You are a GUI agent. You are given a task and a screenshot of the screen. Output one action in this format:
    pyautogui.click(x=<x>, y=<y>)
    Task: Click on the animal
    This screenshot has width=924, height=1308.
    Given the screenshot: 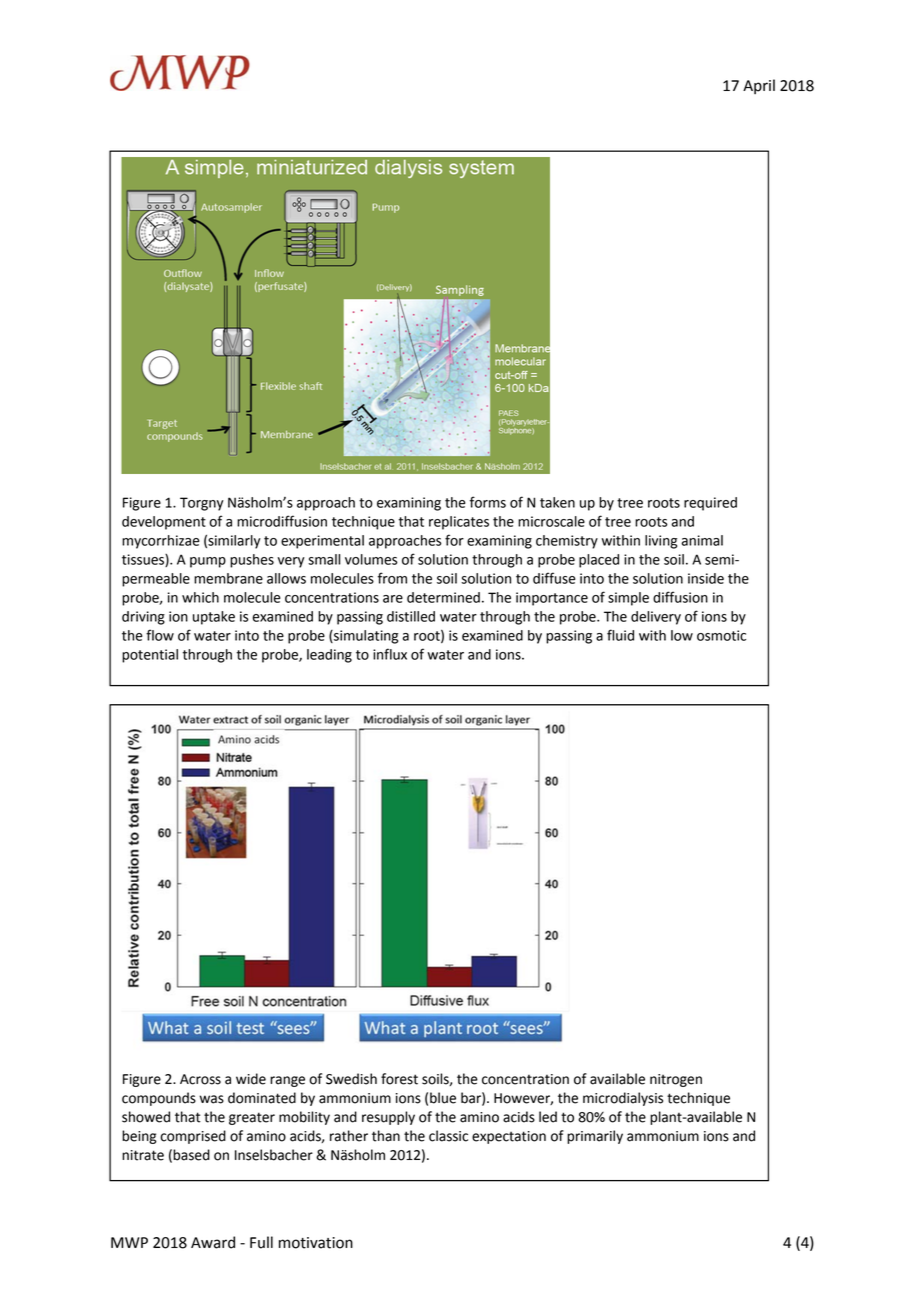 What is the action you would take?
    pyautogui.click(x=702, y=540)
